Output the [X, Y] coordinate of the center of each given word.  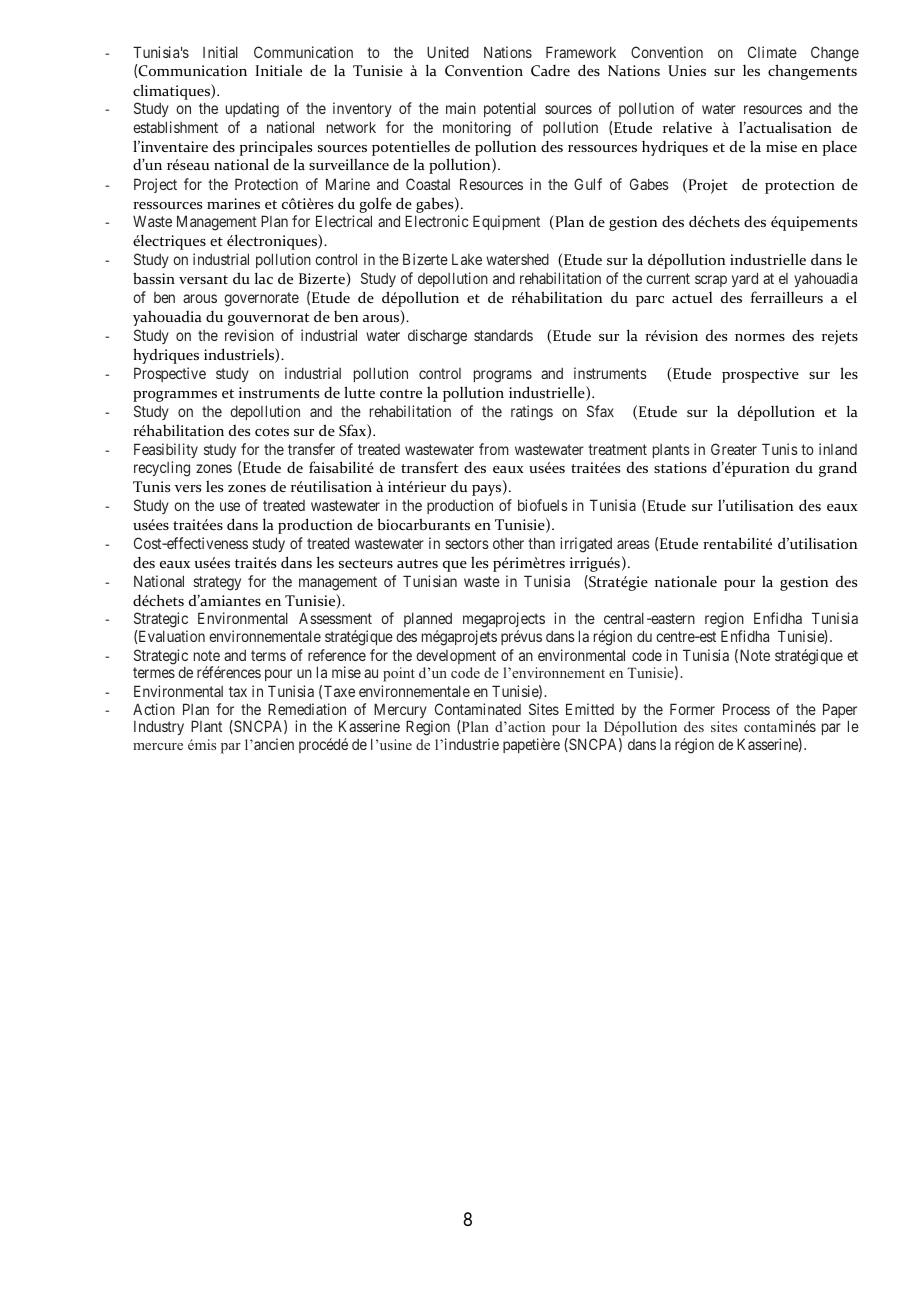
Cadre [550, 70]
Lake [467, 259]
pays [488, 490]
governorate [261, 299]
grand [838, 469]
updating [252, 110]
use [230, 506]
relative [687, 127]
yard [745, 279]
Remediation [307, 709]
